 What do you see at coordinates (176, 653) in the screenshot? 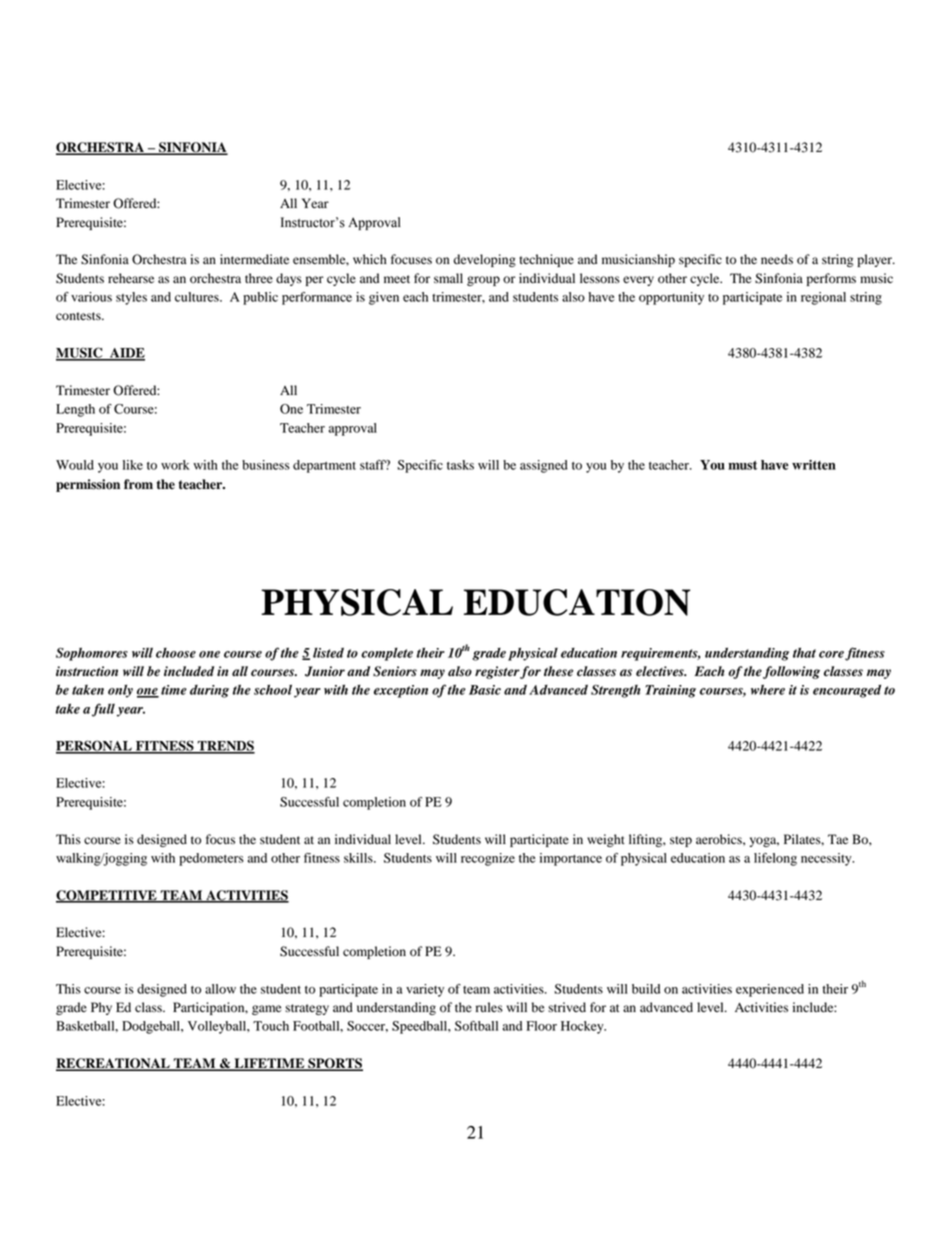
I see `choose` at bounding box center [176, 653].
